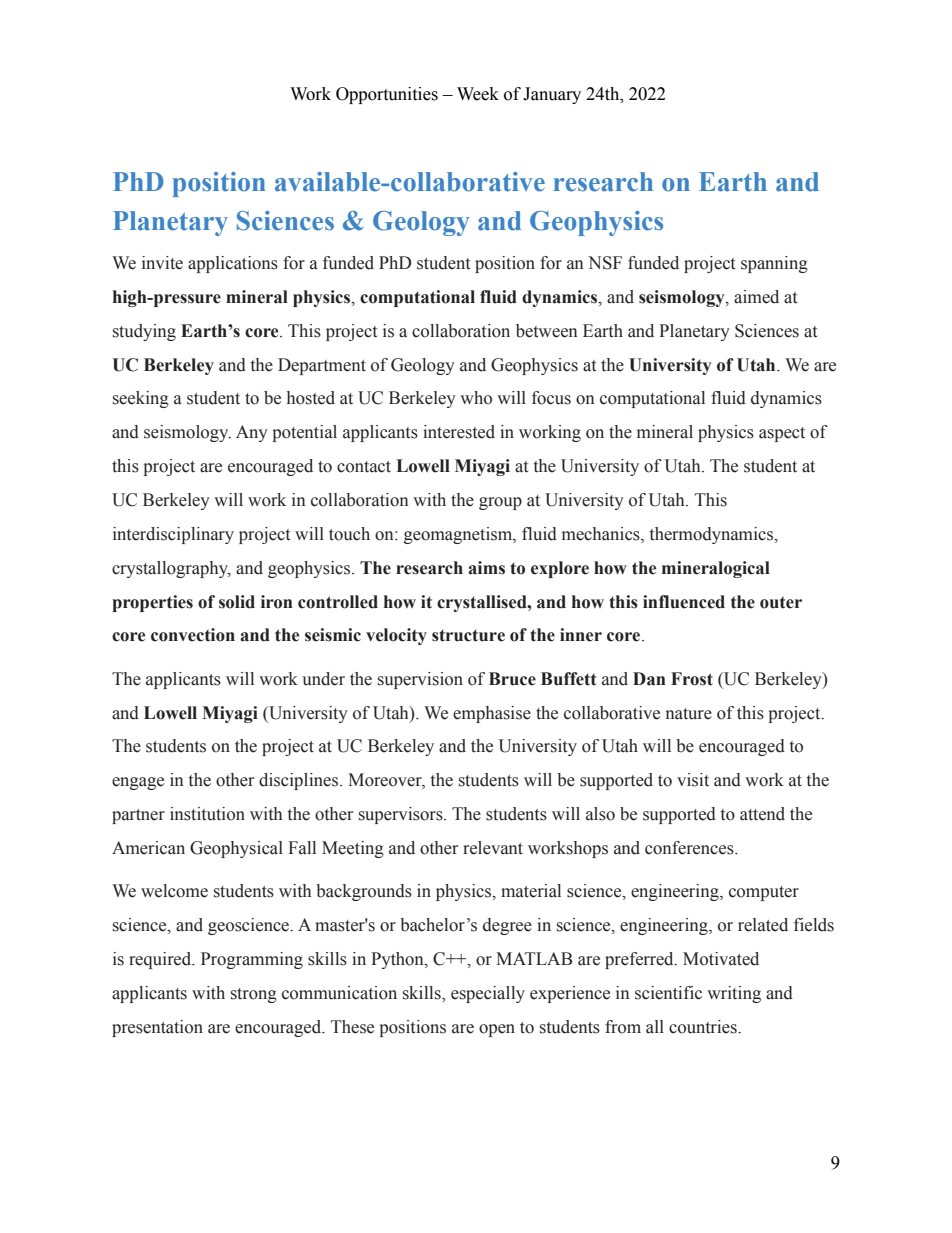  Describe the element at coordinates (254, 995) in the screenshot. I see `strong` at that location.
